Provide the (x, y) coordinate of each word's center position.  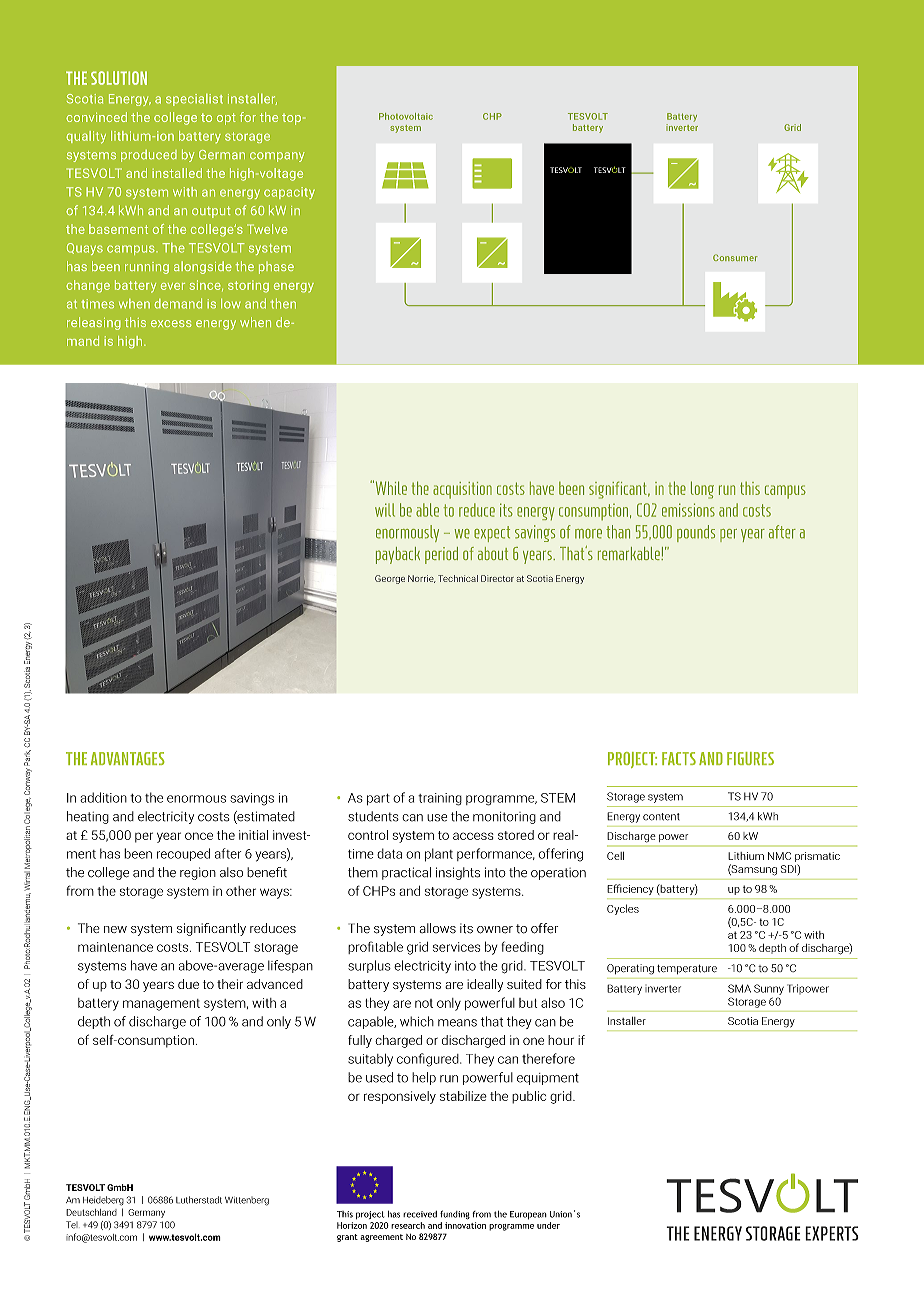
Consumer (735, 257)
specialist (194, 100)
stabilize (463, 1096)
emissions (688, 510)
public (529, 1097)
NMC (779, 856)
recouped (183, 854)
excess (171, 323)
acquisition (462, 490)
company (277, 157)
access (473, 836)
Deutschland (91, 1212)
